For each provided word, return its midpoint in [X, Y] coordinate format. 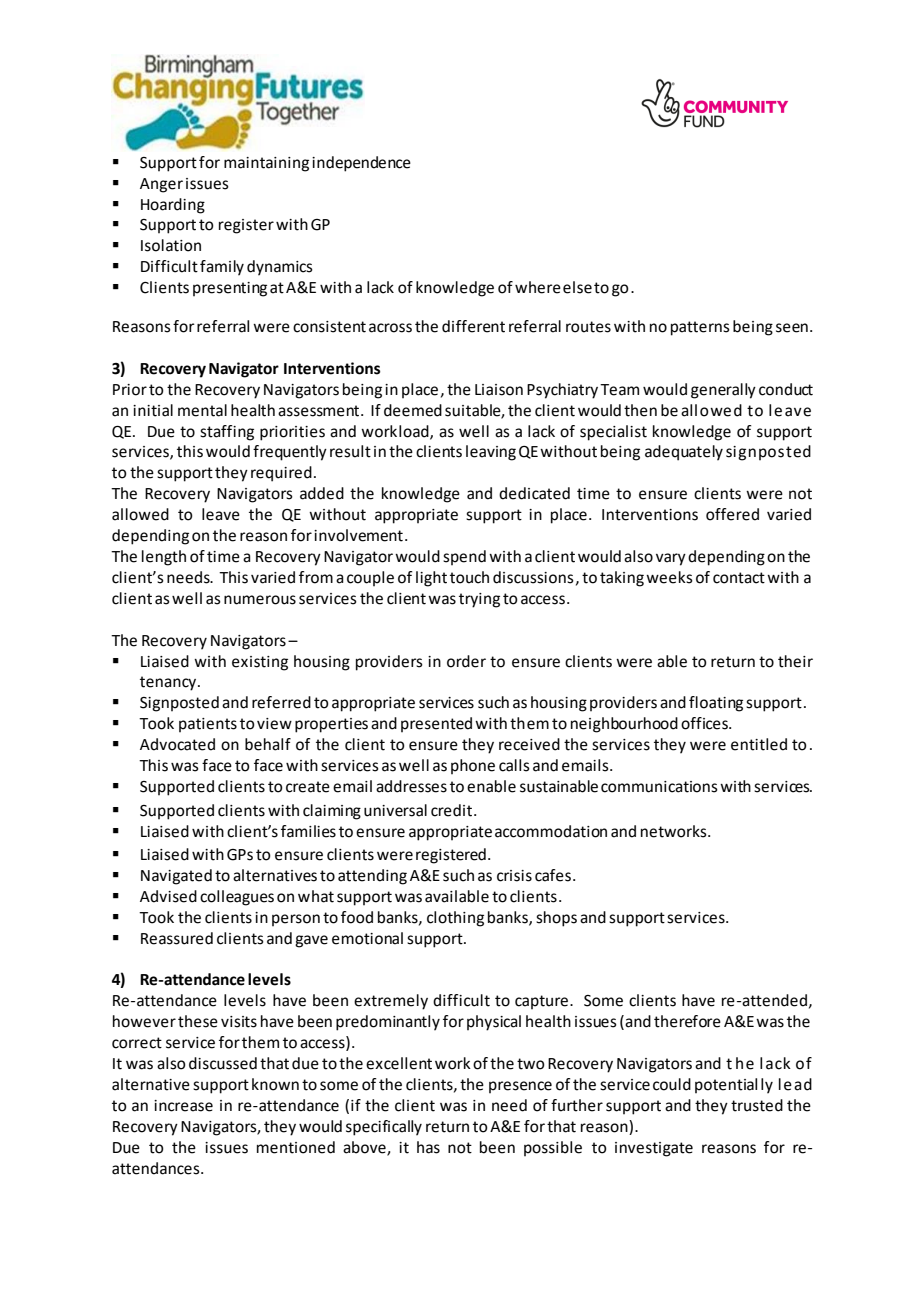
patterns [700, 328]
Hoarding [173, 206]
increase [183, 1106]
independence [361, 164]
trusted [757, 1105]
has [428, 1147]
